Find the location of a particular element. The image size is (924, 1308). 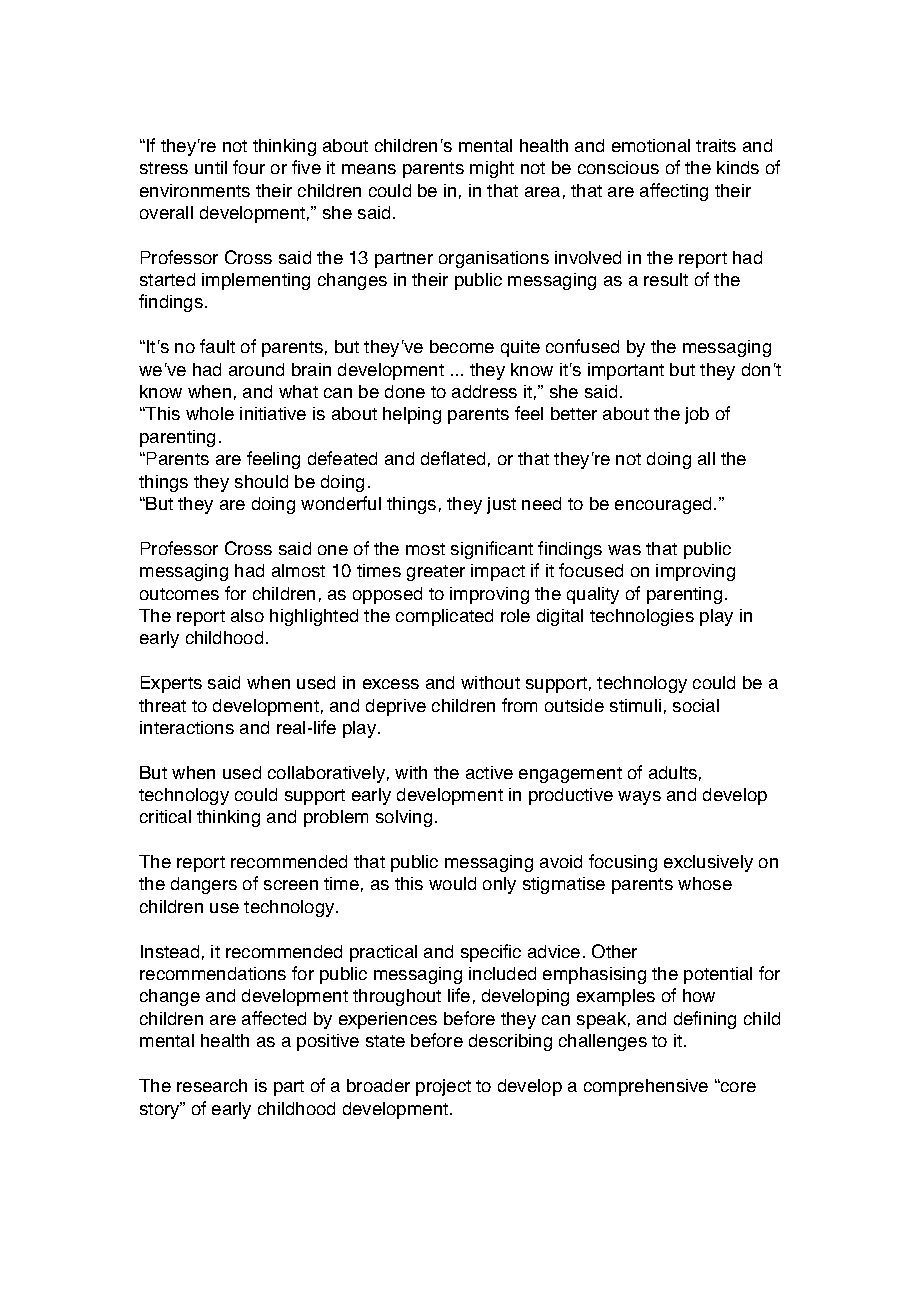

project is located at coordinates (443, 1087).
